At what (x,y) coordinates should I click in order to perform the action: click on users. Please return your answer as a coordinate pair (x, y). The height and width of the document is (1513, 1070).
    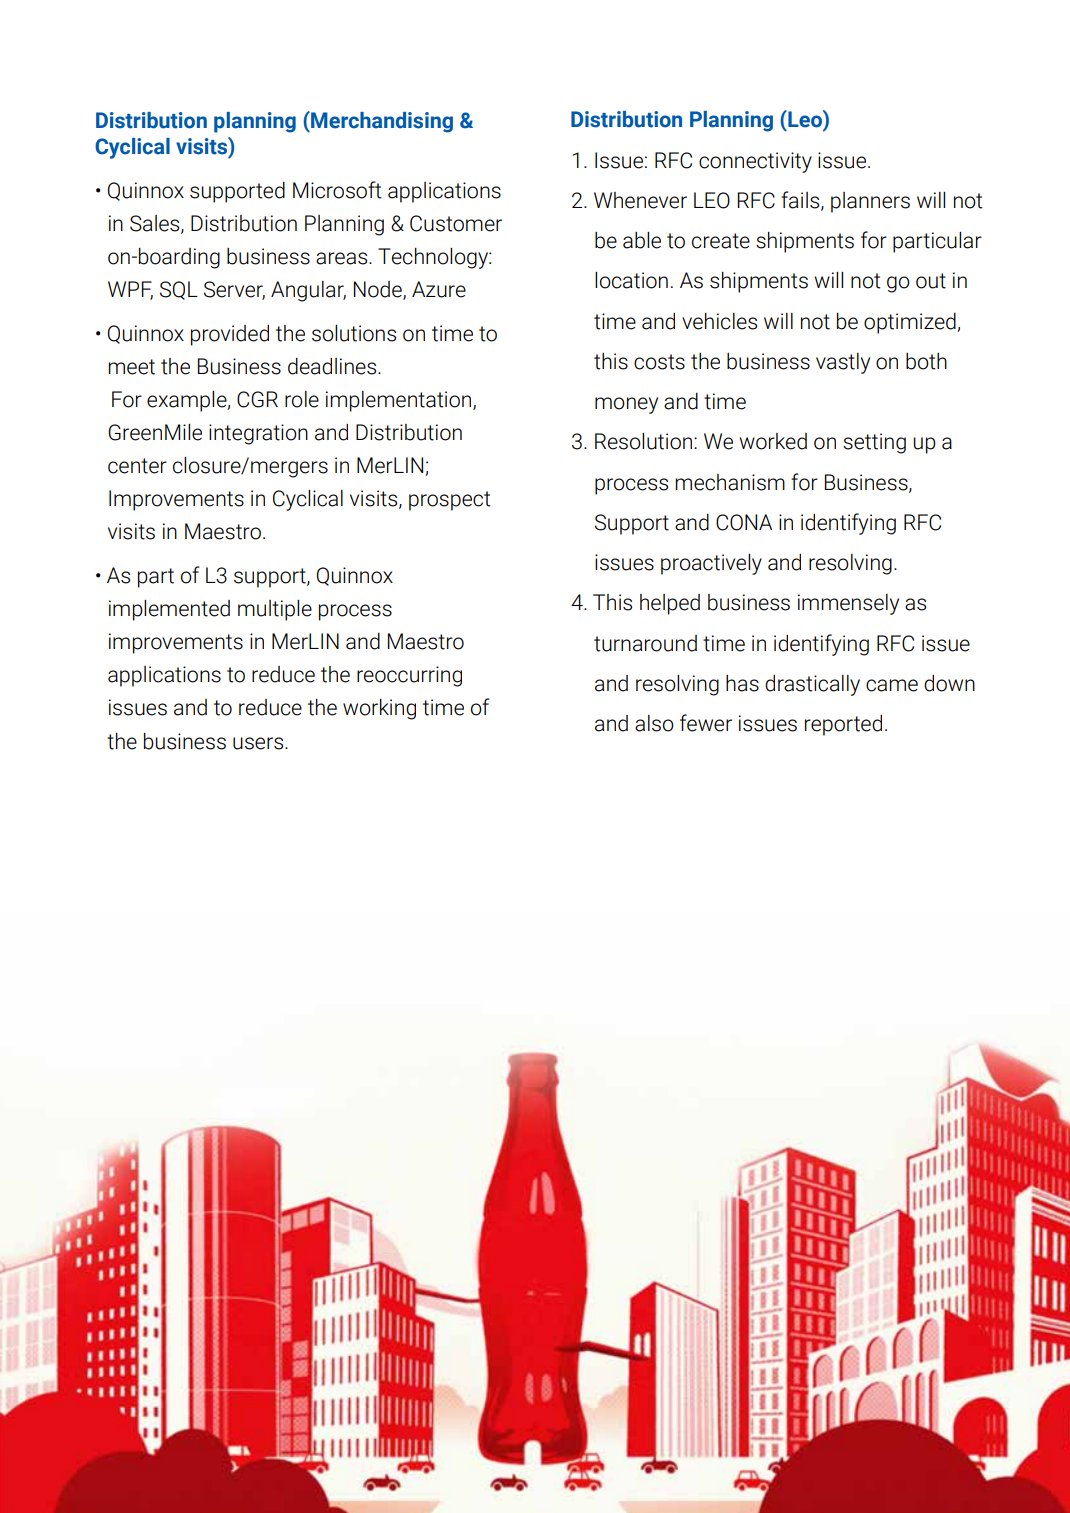
    Looking at the image, I should click on (259, 743).
